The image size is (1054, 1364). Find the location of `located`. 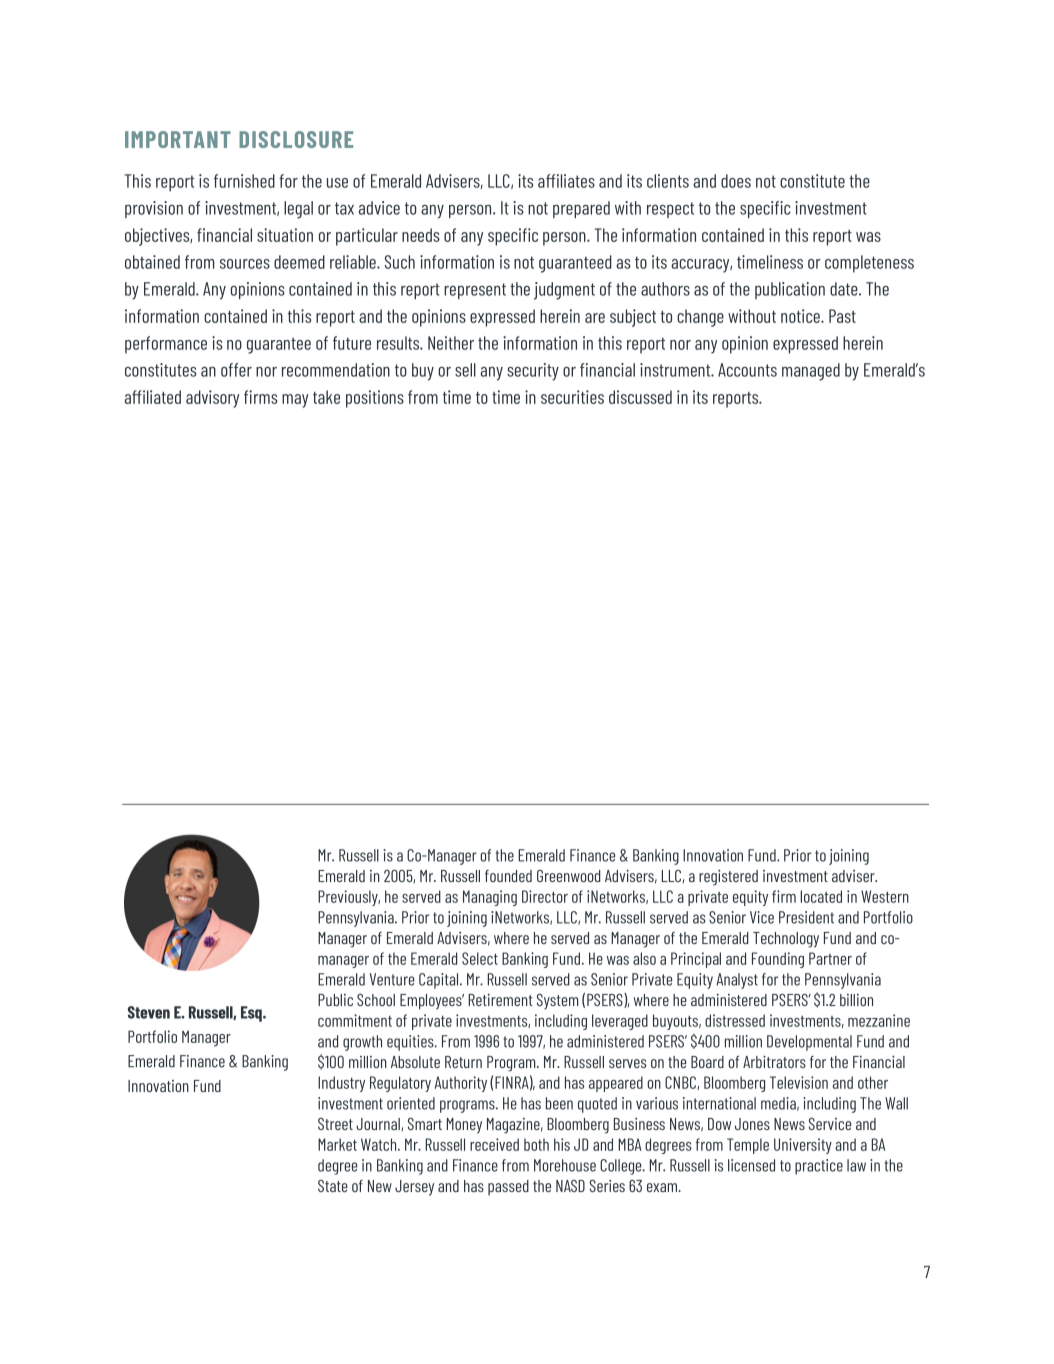

located is located at coordinates (821, 896).
